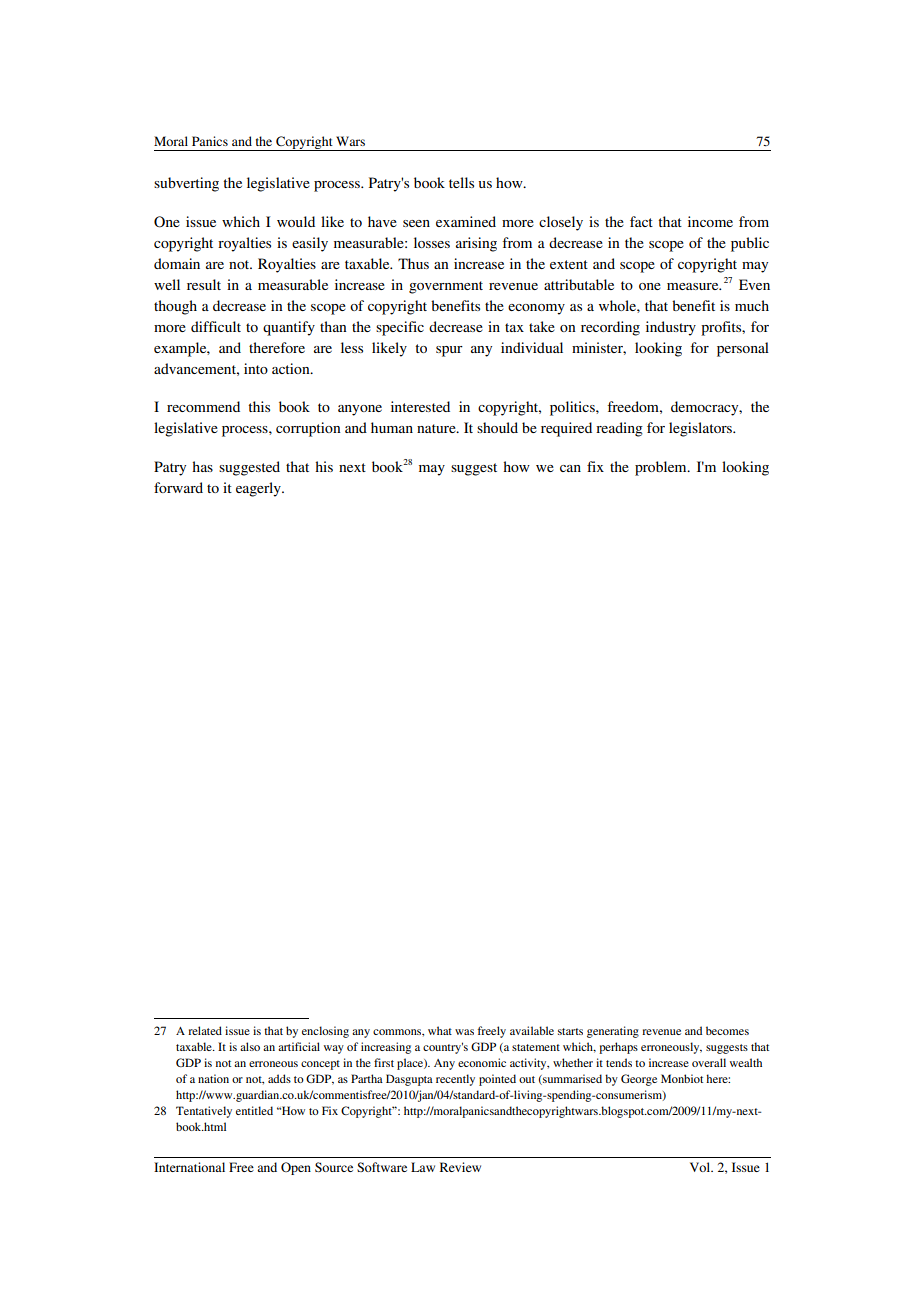 Image resolution: width=924 pixels, height=1308 pixels. What do you see at coordinates (440, 1030) in the page?
I see `what` at bounding box center [440, 1030].
